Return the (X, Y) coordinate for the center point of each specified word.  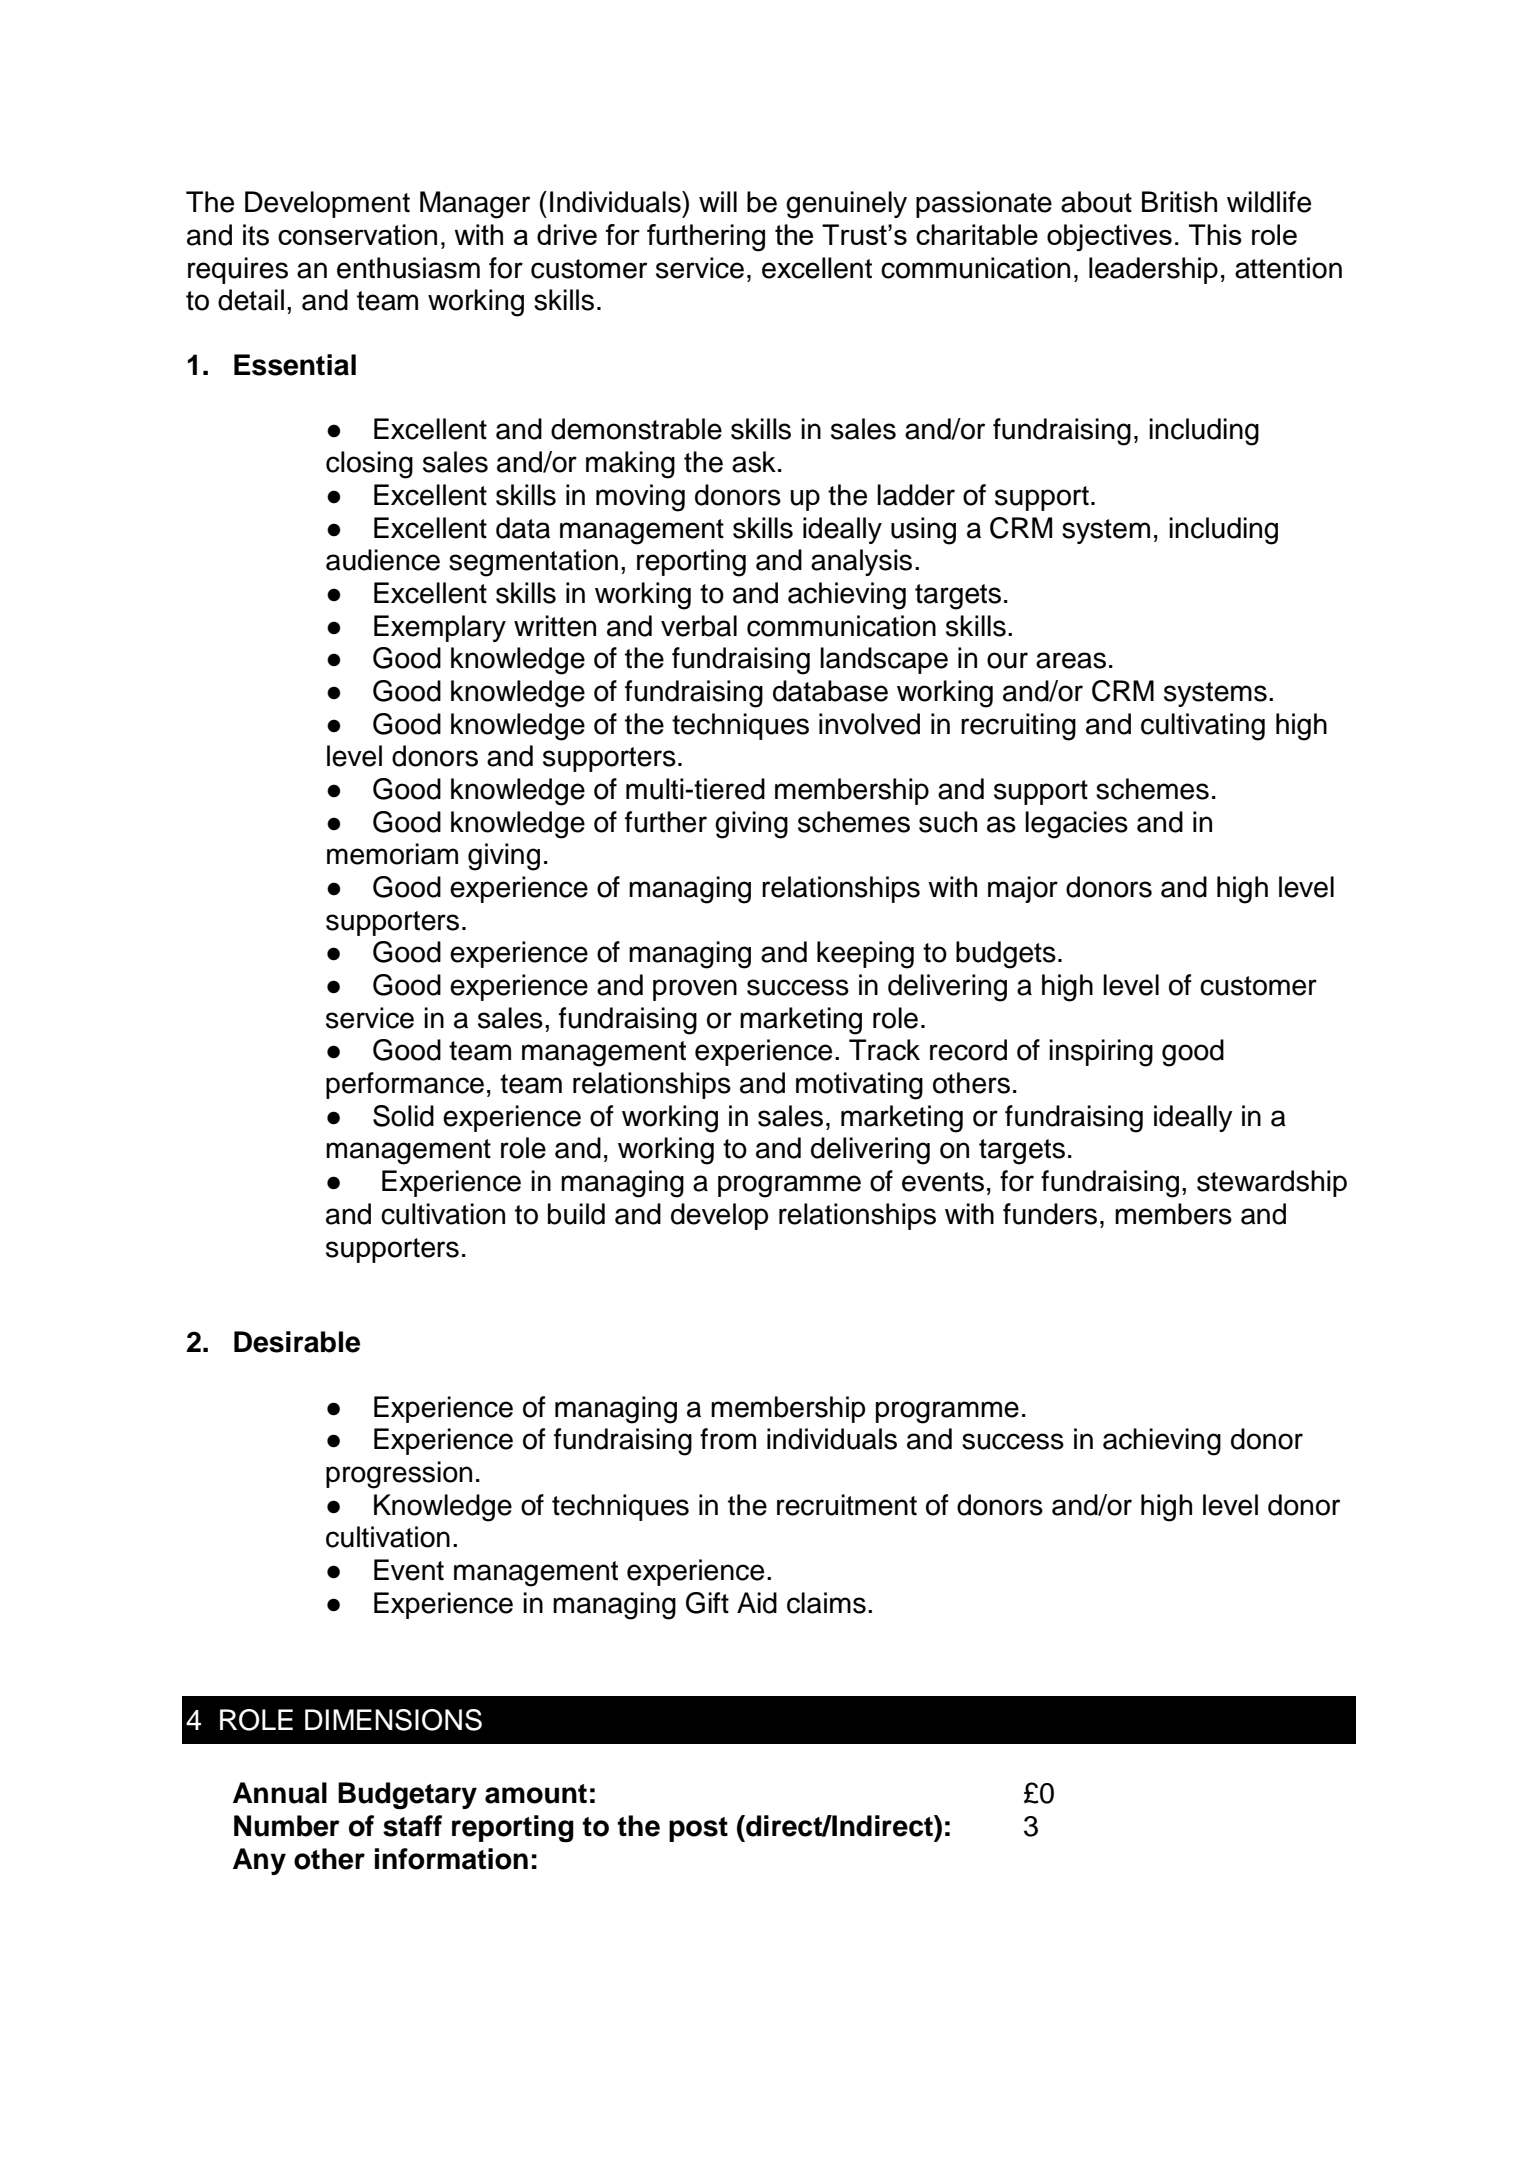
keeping (865, 955)
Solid (403, 1116)
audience (383, 560)
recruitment (847, 1505)
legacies (1076, 825)
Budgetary (407, 1796)
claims (826, 1603)
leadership (1153, 270)
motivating (859, 1086)
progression (399, 1475)
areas (1071, 660)
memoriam (392, 854)
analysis (861, 562)
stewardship (1272, 1183)
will (718, 201)
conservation (357, 234)
